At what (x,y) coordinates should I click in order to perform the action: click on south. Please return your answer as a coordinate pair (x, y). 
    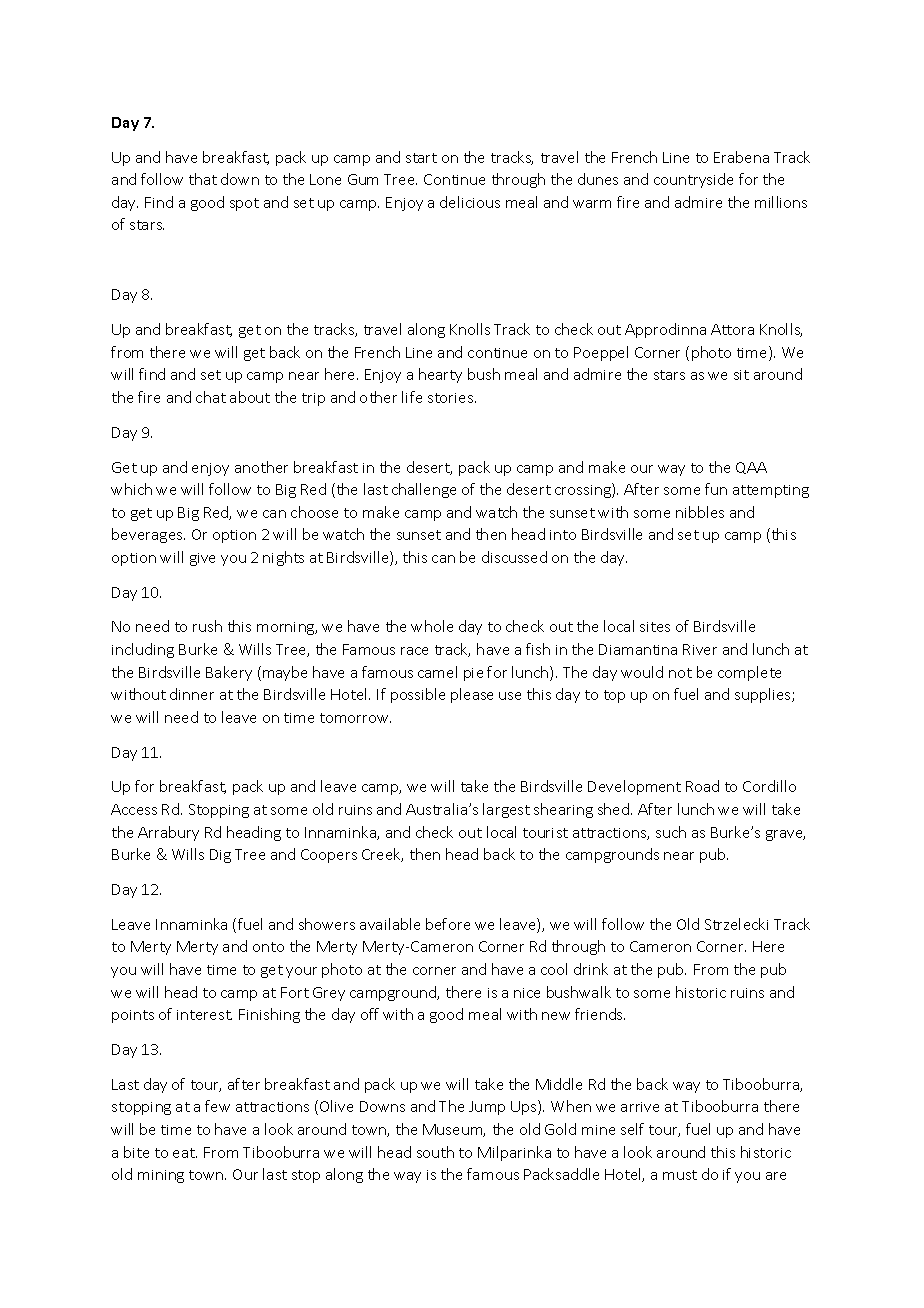
    Looking at the image, I should click on (435, 1152).
